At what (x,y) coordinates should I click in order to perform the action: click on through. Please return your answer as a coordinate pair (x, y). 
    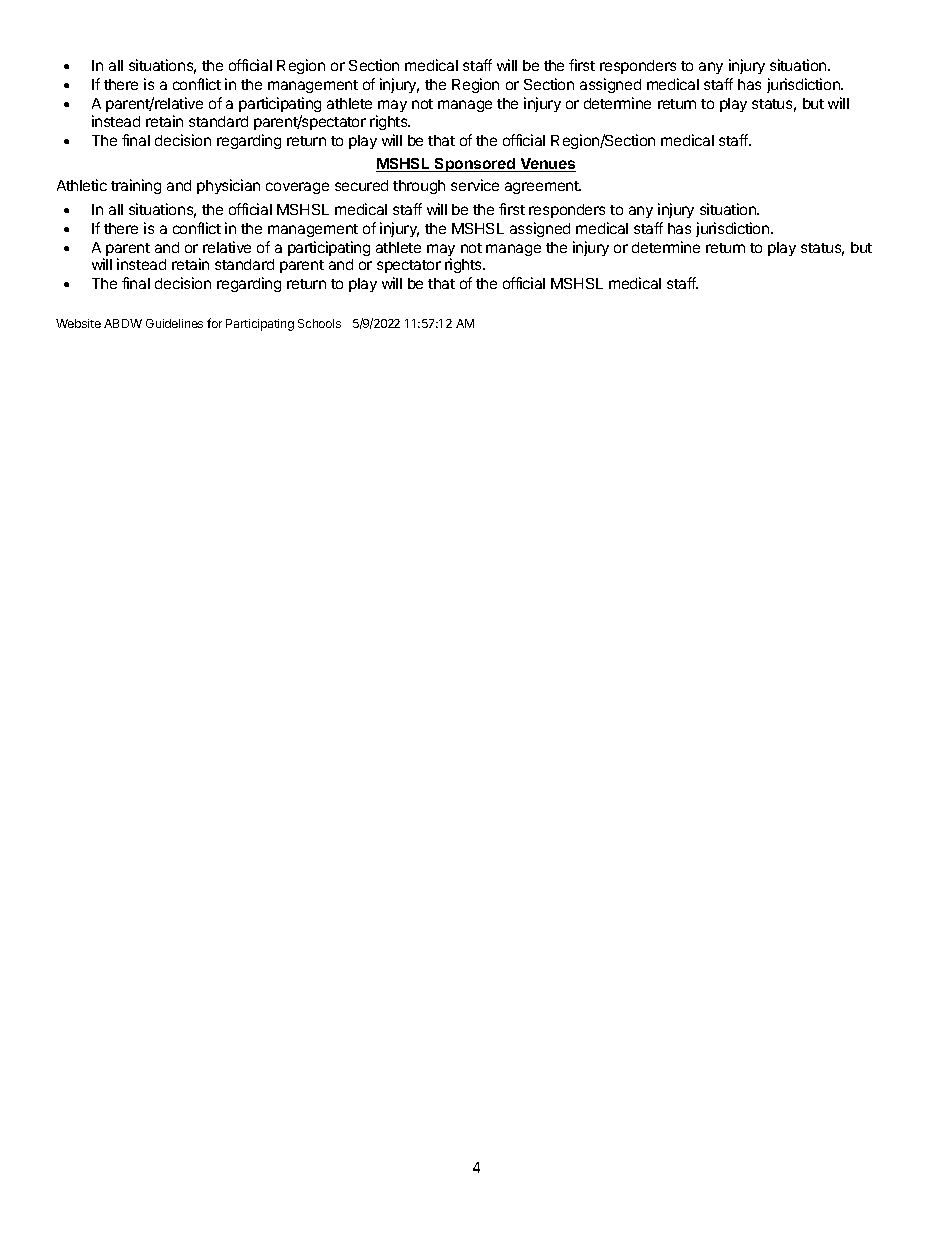
    Looking at the image, I should click on (419, 187).
